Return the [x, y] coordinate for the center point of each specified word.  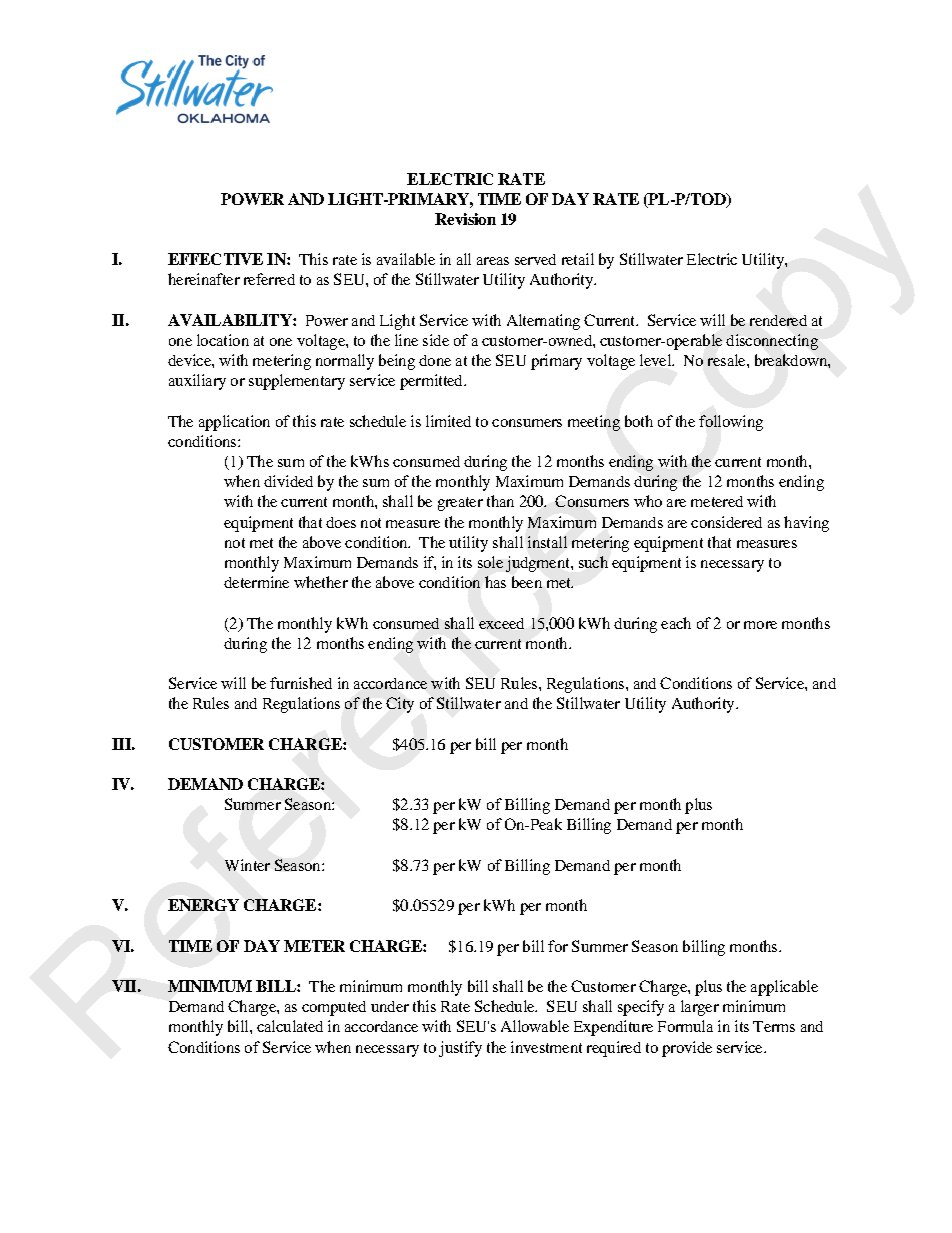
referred [269, 279]
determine [256, 582]
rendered [778, 320]
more [760, 625]
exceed [501, 623]
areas [493, 261]
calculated [290, 1026]
